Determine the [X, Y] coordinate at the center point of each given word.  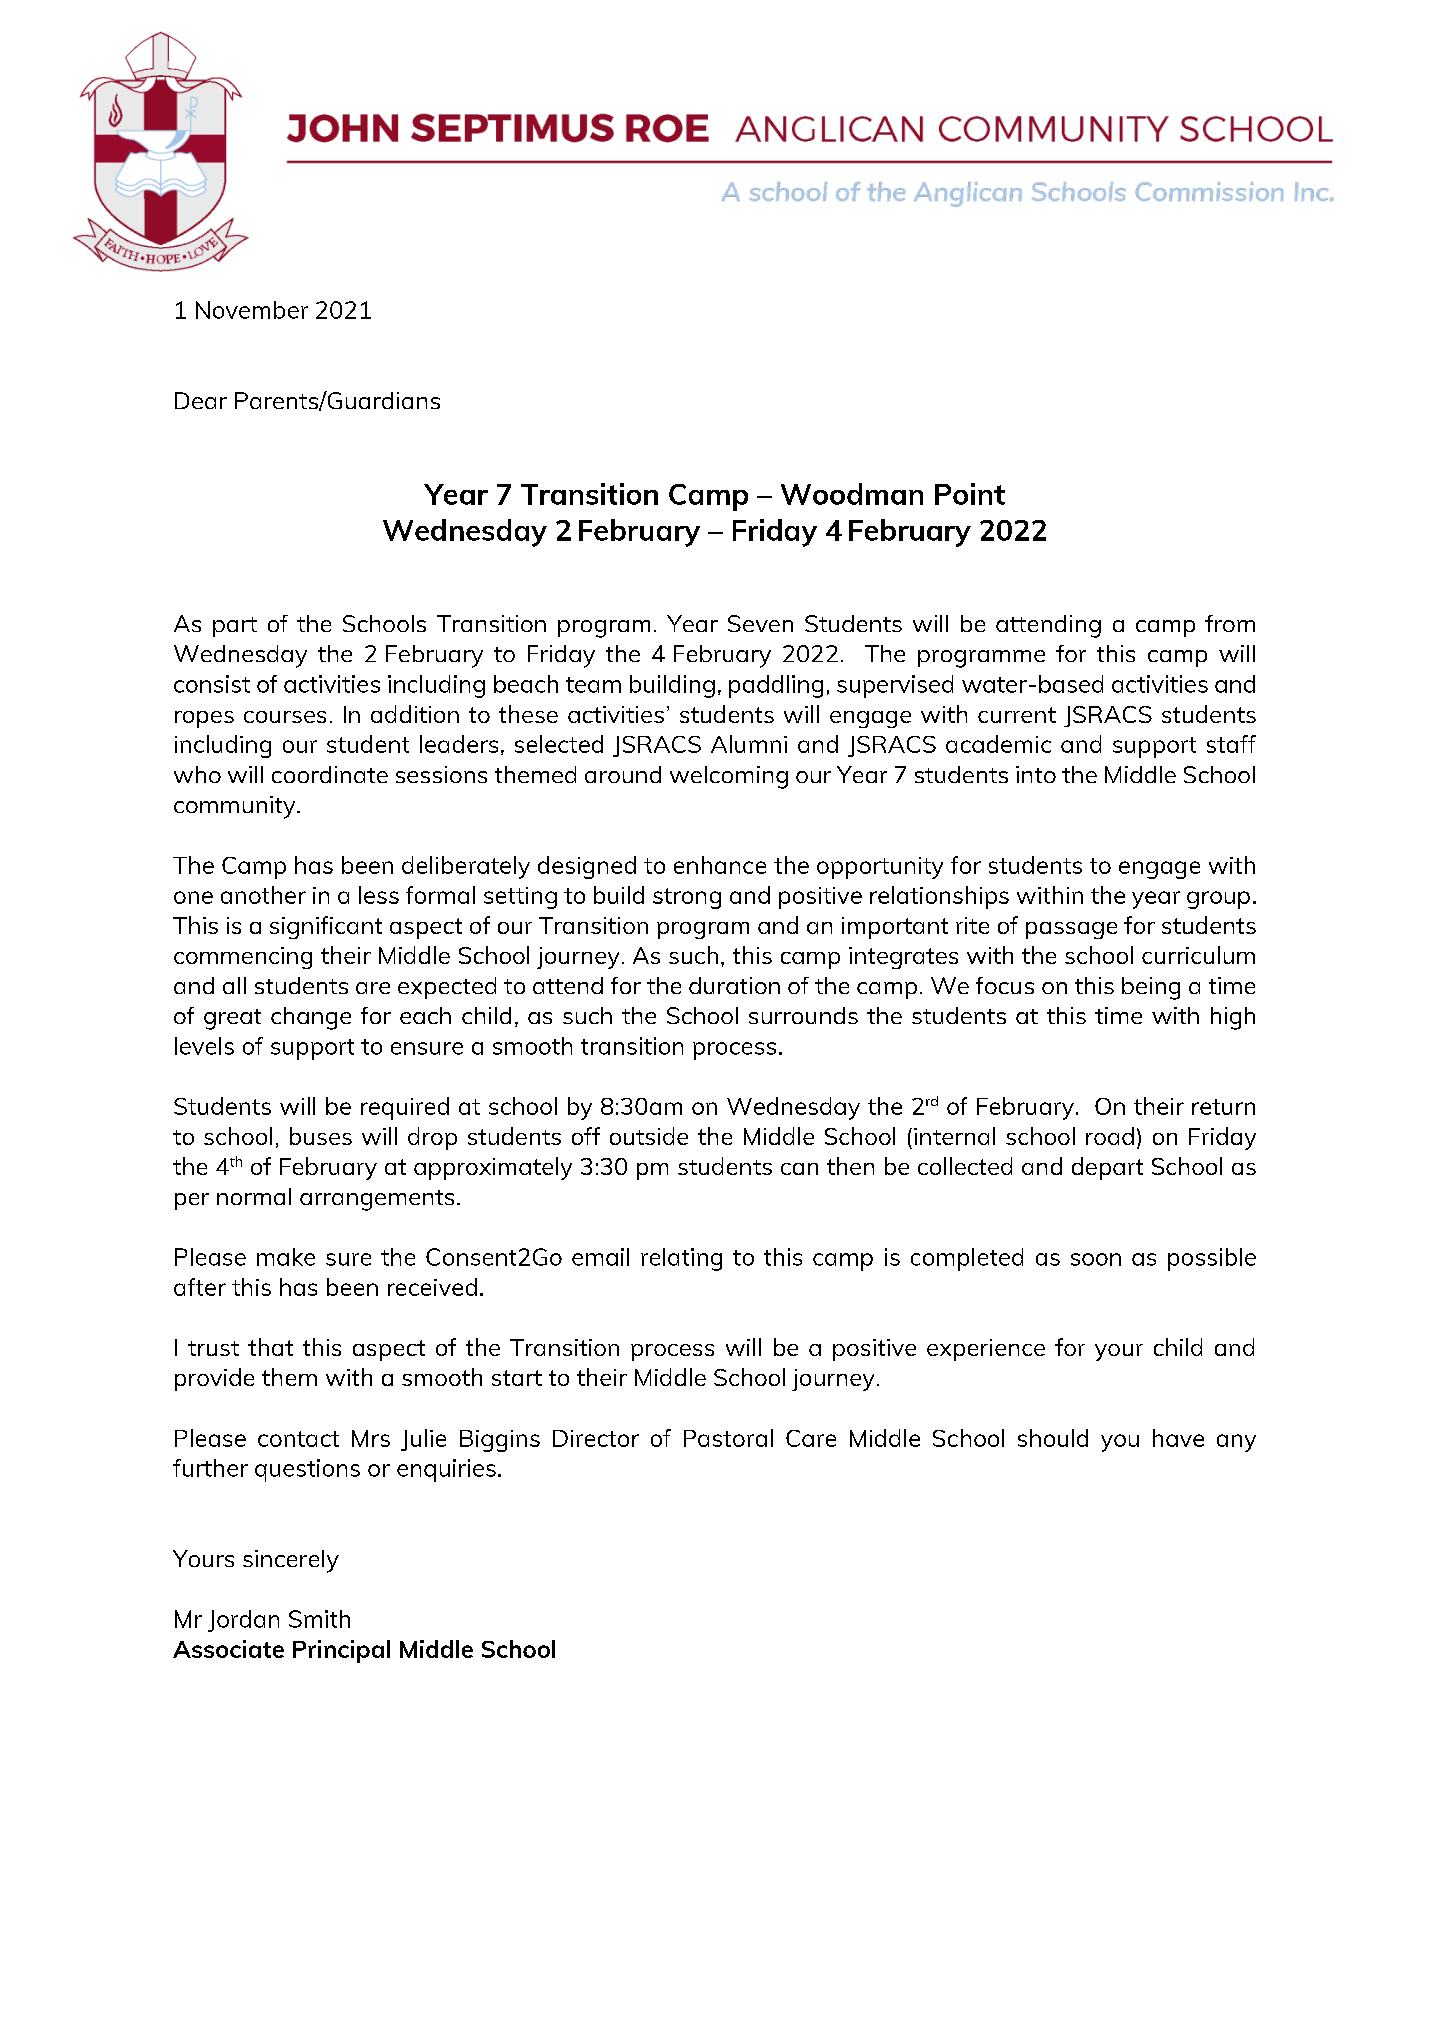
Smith [319, 1619]
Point [970, 494]
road [1110, 1136]
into [1036, 774]
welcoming [729, 777]
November [252, 310]
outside [649, 1136]
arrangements [377, 1200]
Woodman [852, 494]
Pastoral [728, 1438]
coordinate [330, 774]
